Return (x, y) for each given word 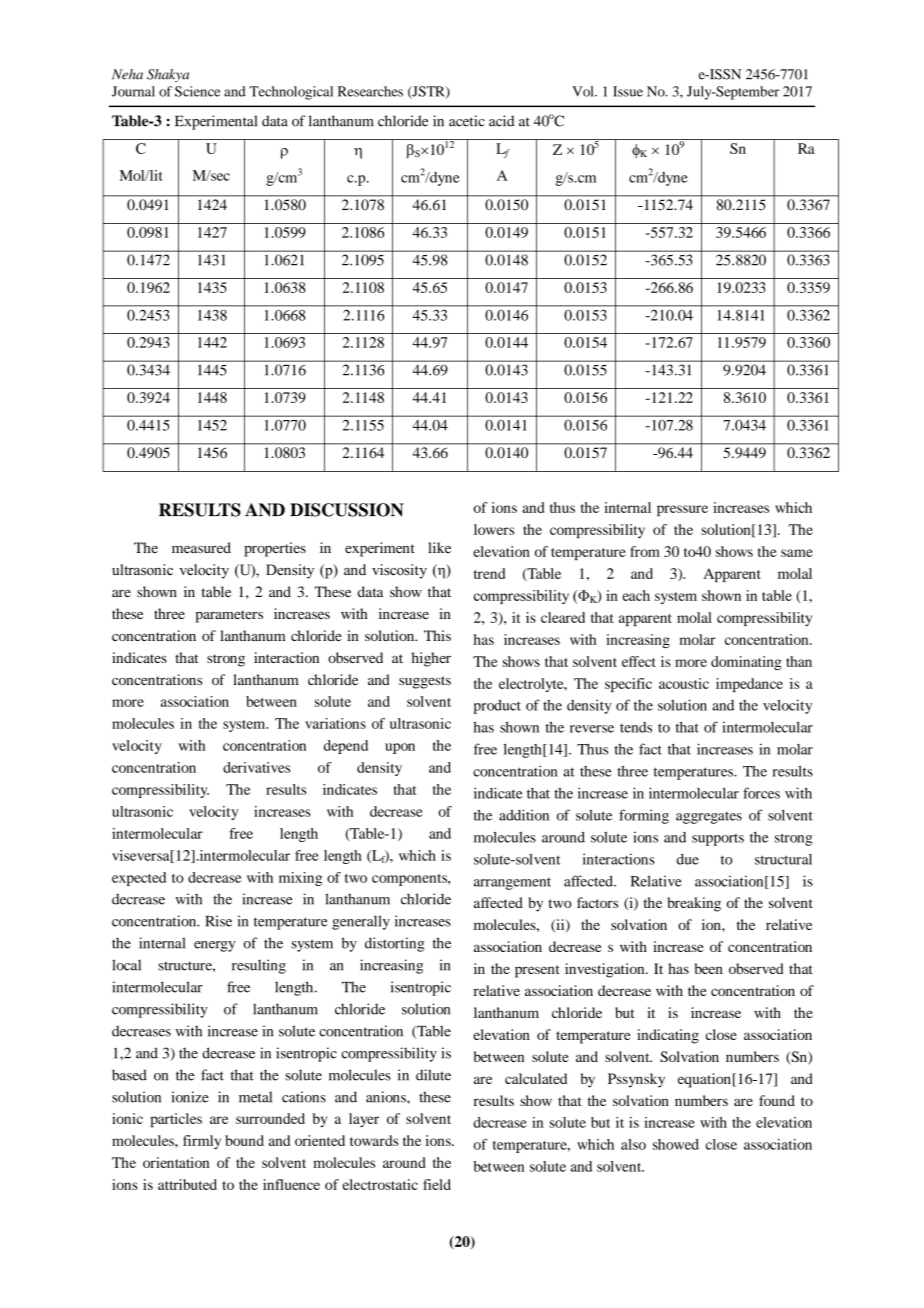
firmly (202, 1142)
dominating (746, 663)
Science (197, 91)
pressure (682, 510)
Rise (219, 921)
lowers (494, 529)
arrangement (512, 884)
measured (201, 547)
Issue (628, 91)
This (437, 635)
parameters (229, 616)
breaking (694, 904)
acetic (467, 121)
